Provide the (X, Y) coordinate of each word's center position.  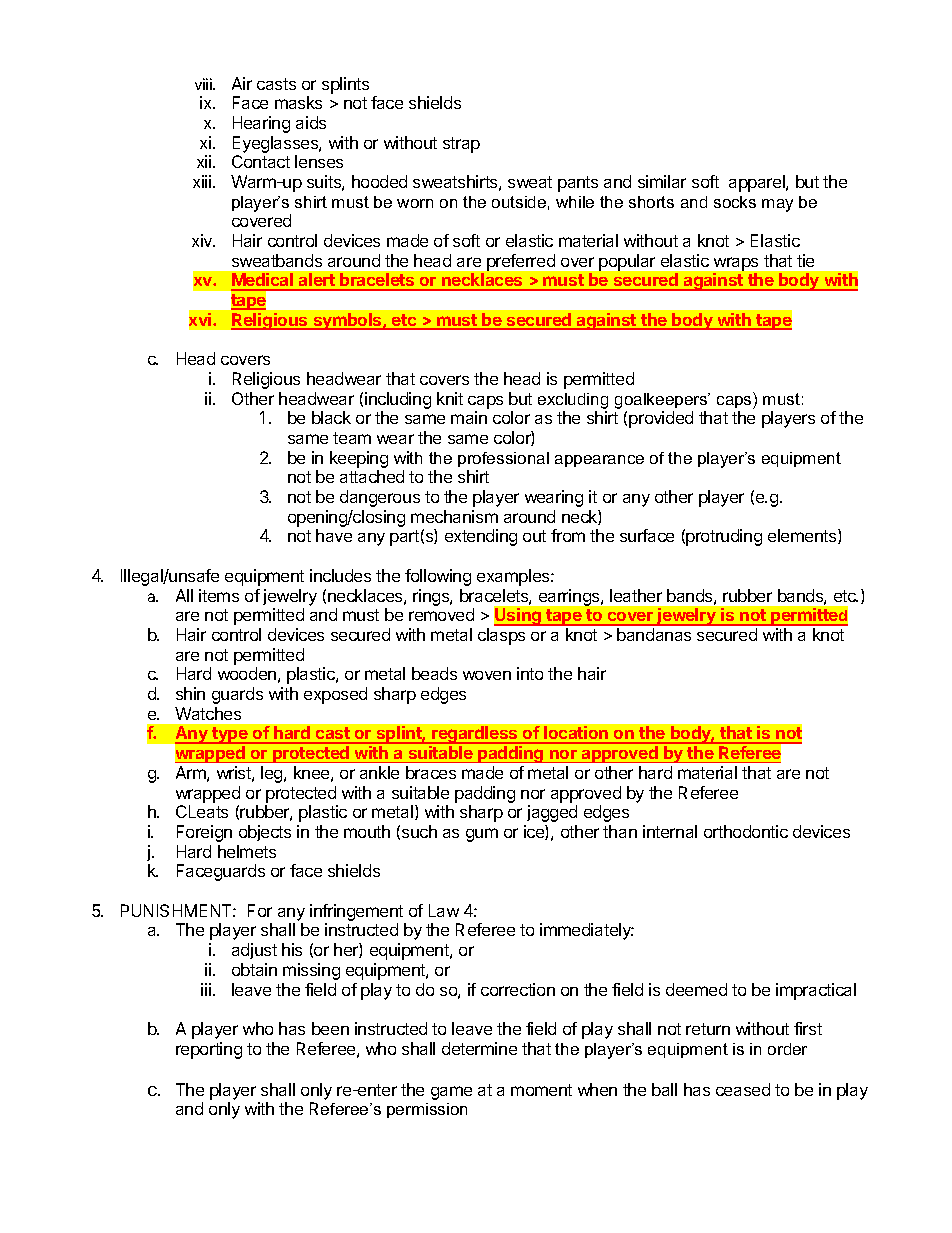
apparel (758, 183)
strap (461, 145)
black (331, 417)
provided (661, 419)
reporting (209, 1050)
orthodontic (746, 831)
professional (503, 459)
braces (431, 772)
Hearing (261, 124)
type (230, 735)
